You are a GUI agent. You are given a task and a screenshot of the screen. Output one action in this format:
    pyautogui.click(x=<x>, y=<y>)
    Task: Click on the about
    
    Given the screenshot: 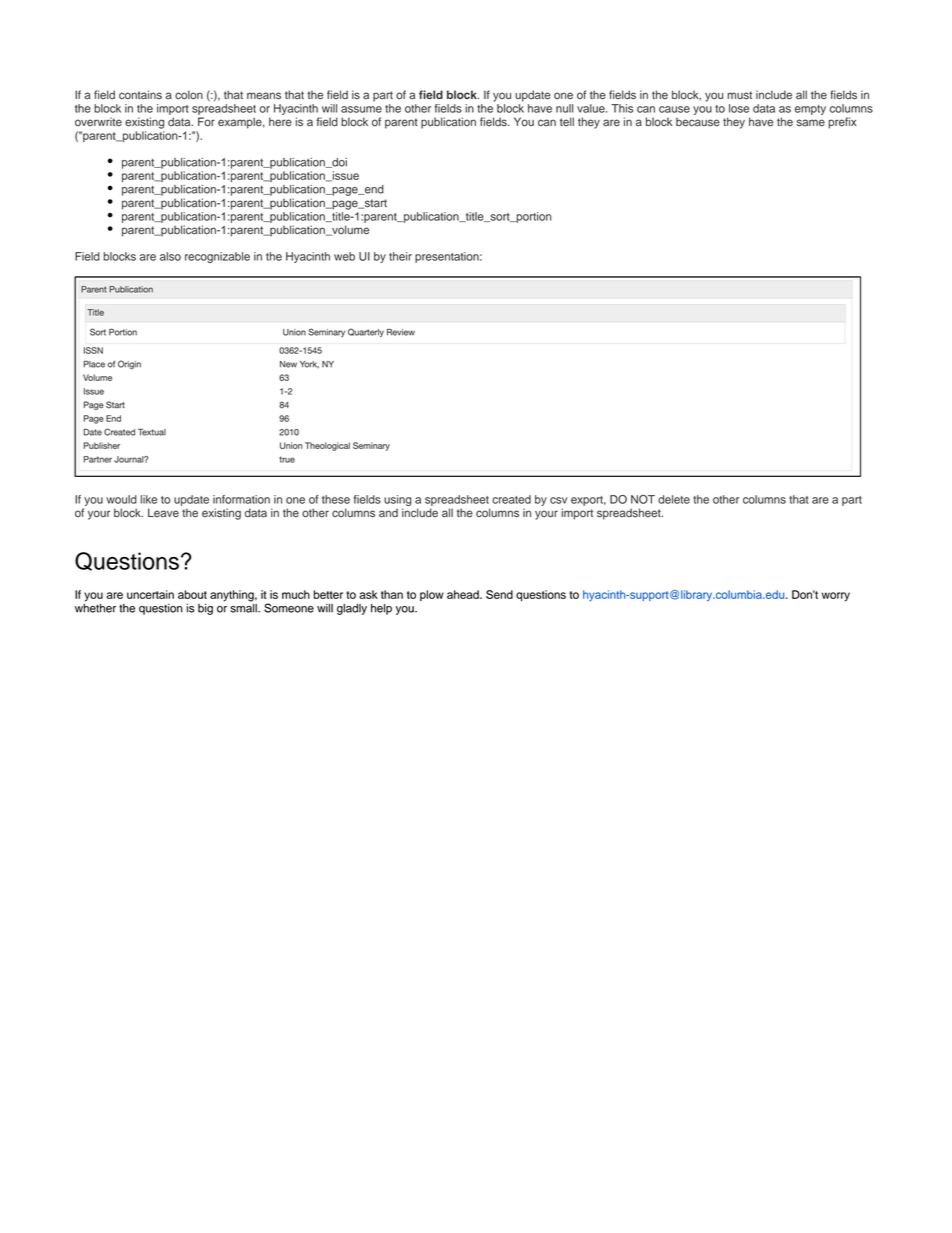 What is the action you would take?
    pyautogui.click(x=192, y=594)
